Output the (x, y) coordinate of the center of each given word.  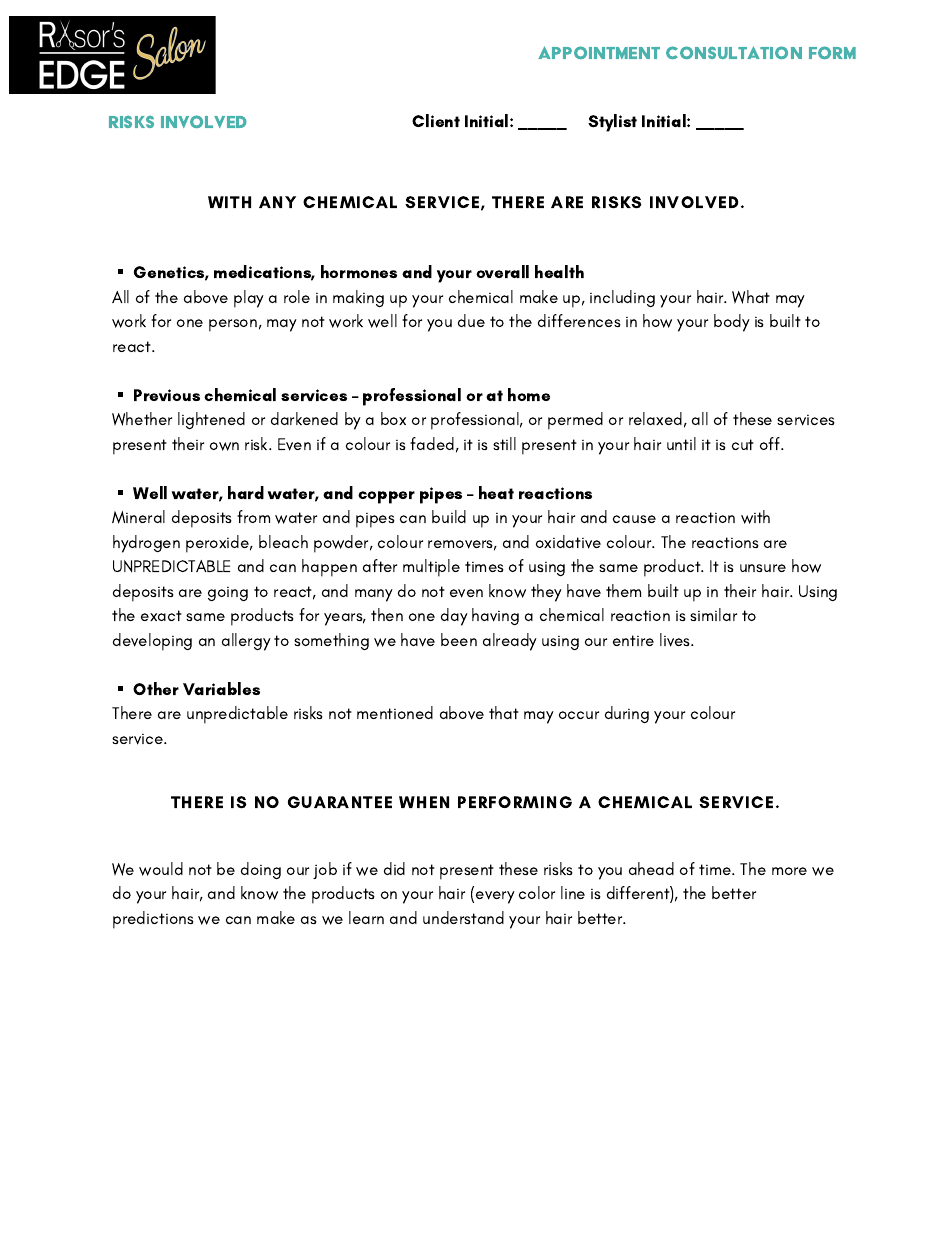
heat (496, 492)
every (495, 897)
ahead (651, 868)
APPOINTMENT (599, 52)
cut (743, 444)
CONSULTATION (734, 52)
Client (436, 120)
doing (261, 870)
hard (246, 492)
